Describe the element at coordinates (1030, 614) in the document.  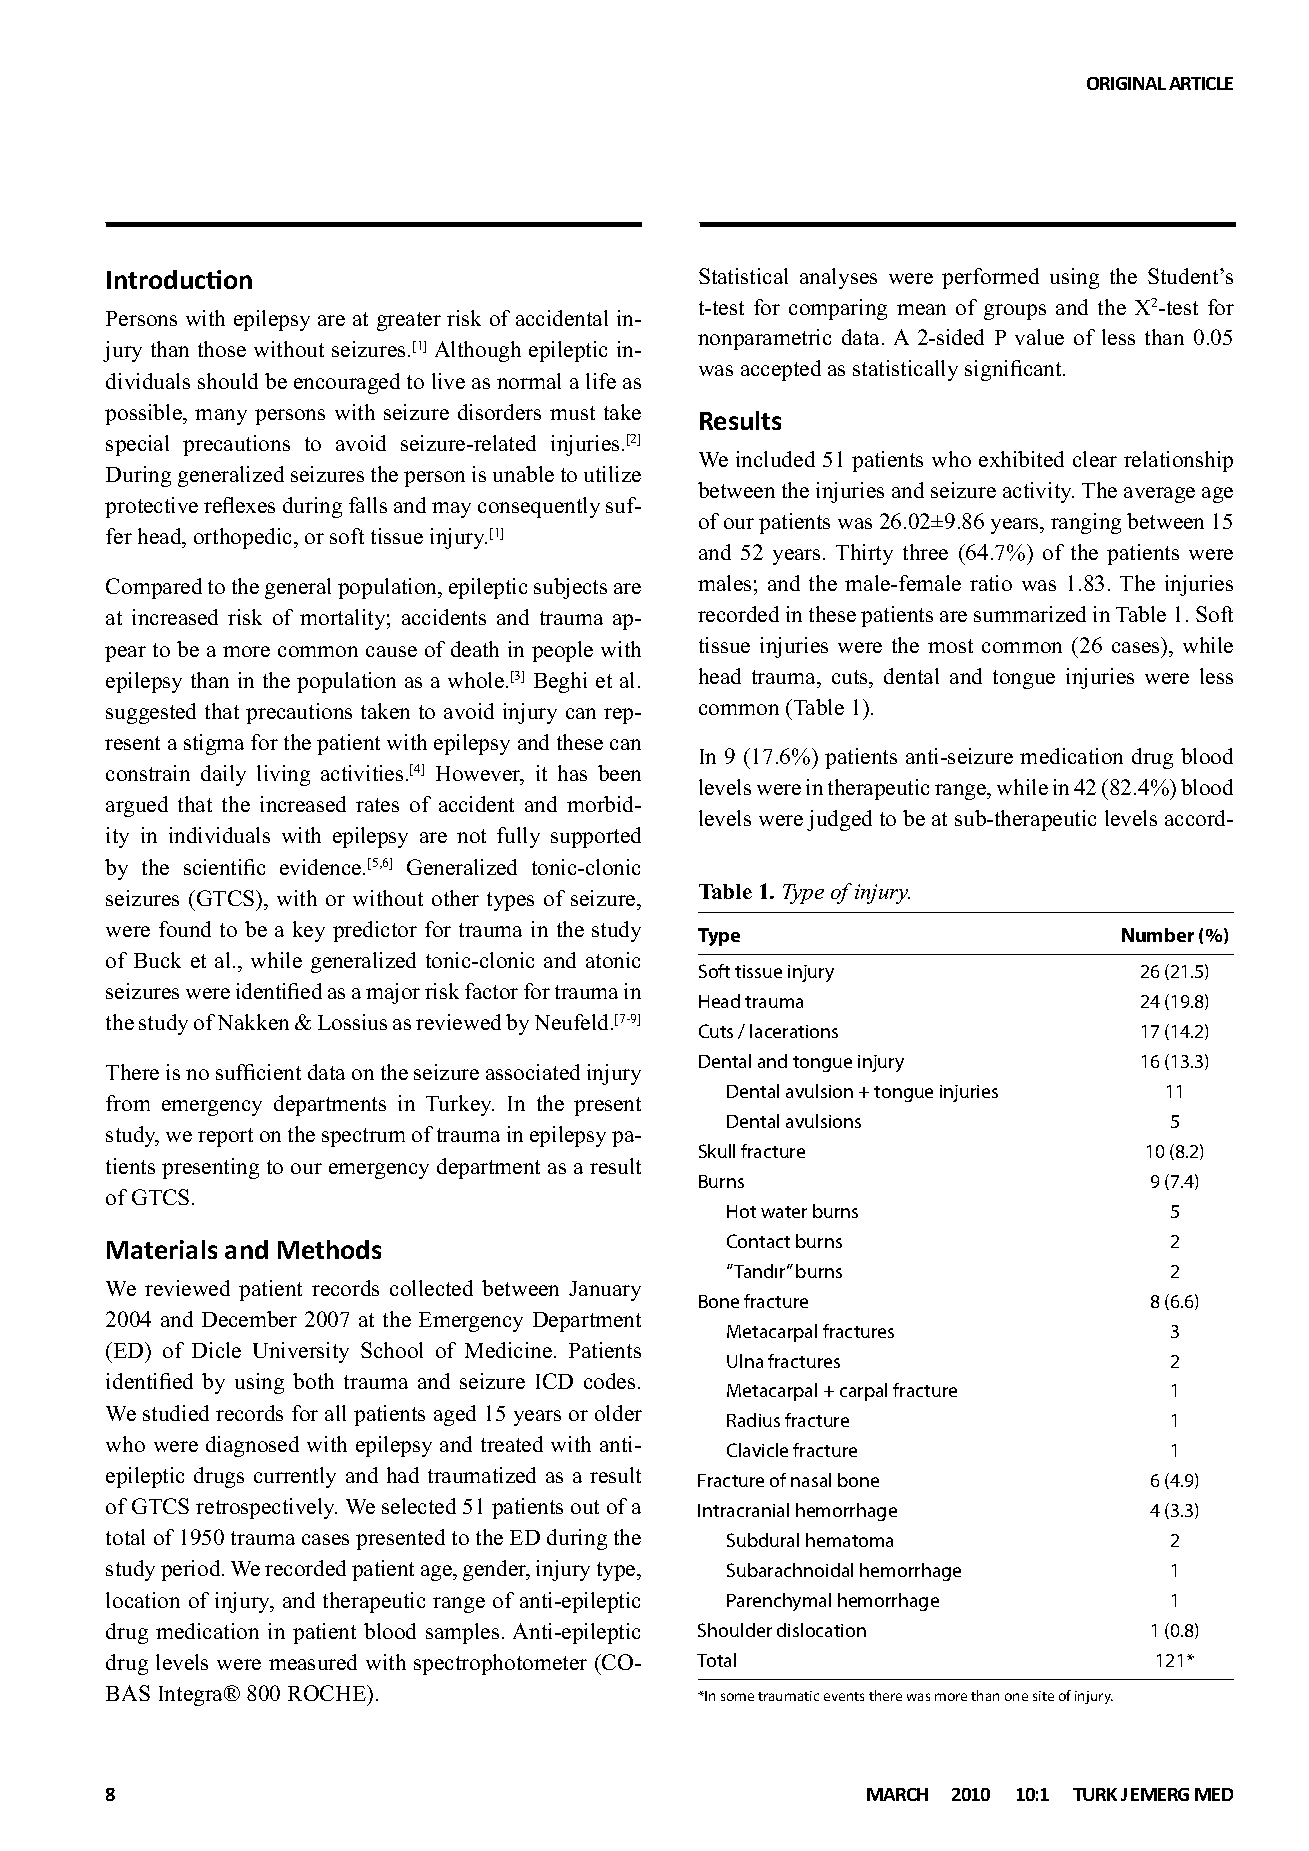
I see `summarized` at that location.
